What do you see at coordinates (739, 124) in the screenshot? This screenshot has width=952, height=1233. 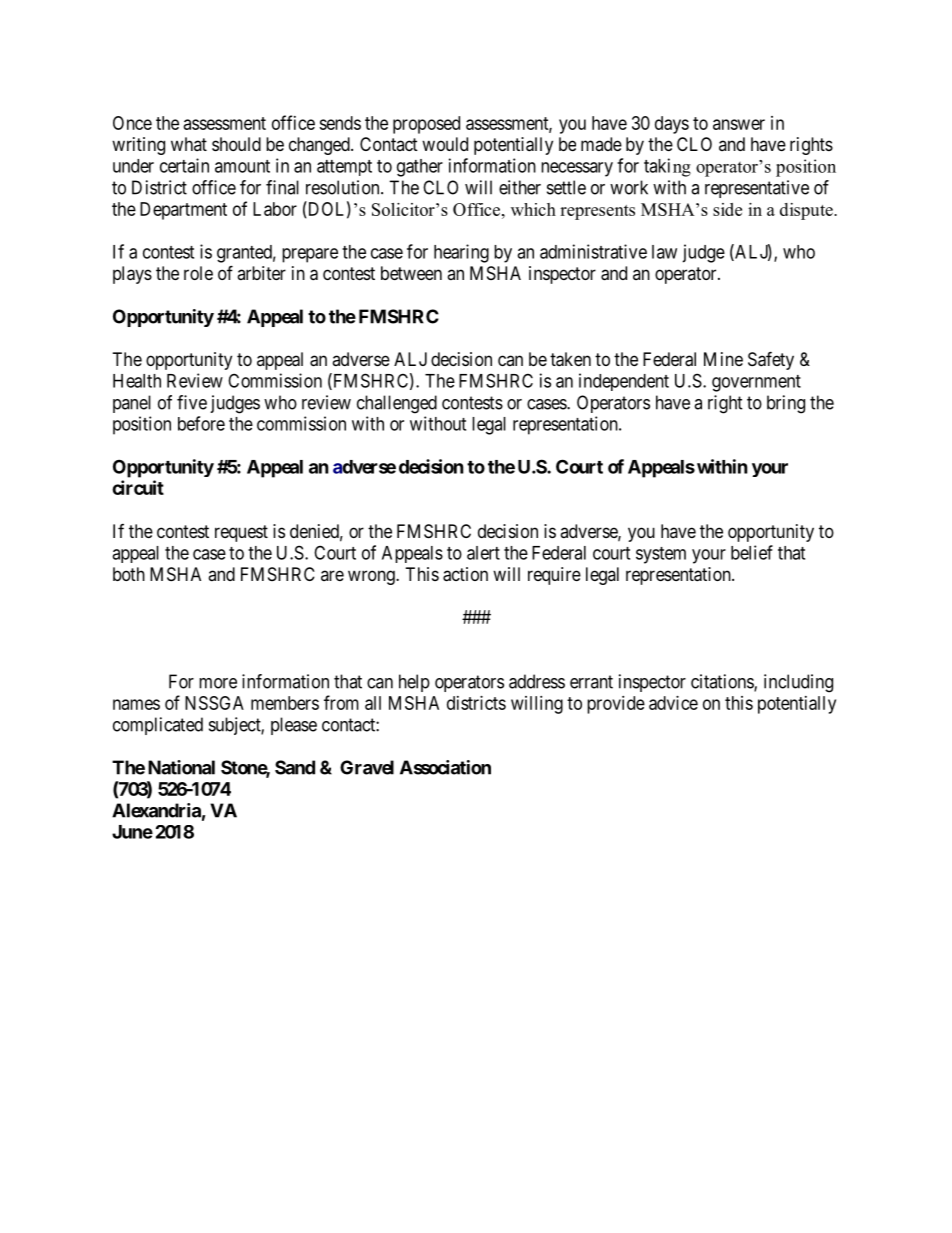 I see `answer` at bounding box center [739, 124].
